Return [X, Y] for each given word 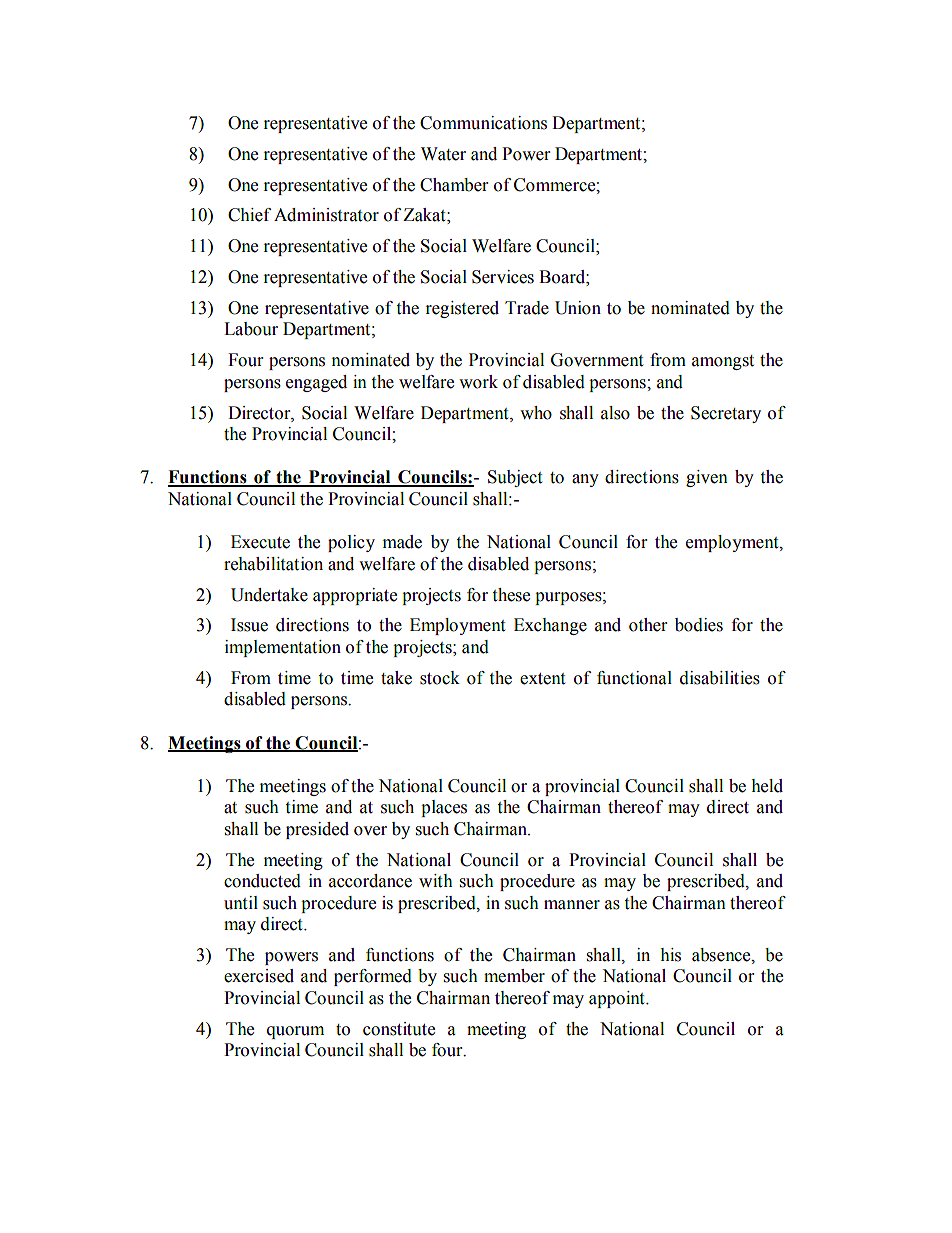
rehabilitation [273, 564]
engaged [316, 383]
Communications [483, 123]
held [767, 786]
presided [317, 830]
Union [578, 308]
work [478, 382]
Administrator [326, 215]
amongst [723, 362]
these [511, 595]
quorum [295, 1032]
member [514, 976]
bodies [699, 625]
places [444, 808]
